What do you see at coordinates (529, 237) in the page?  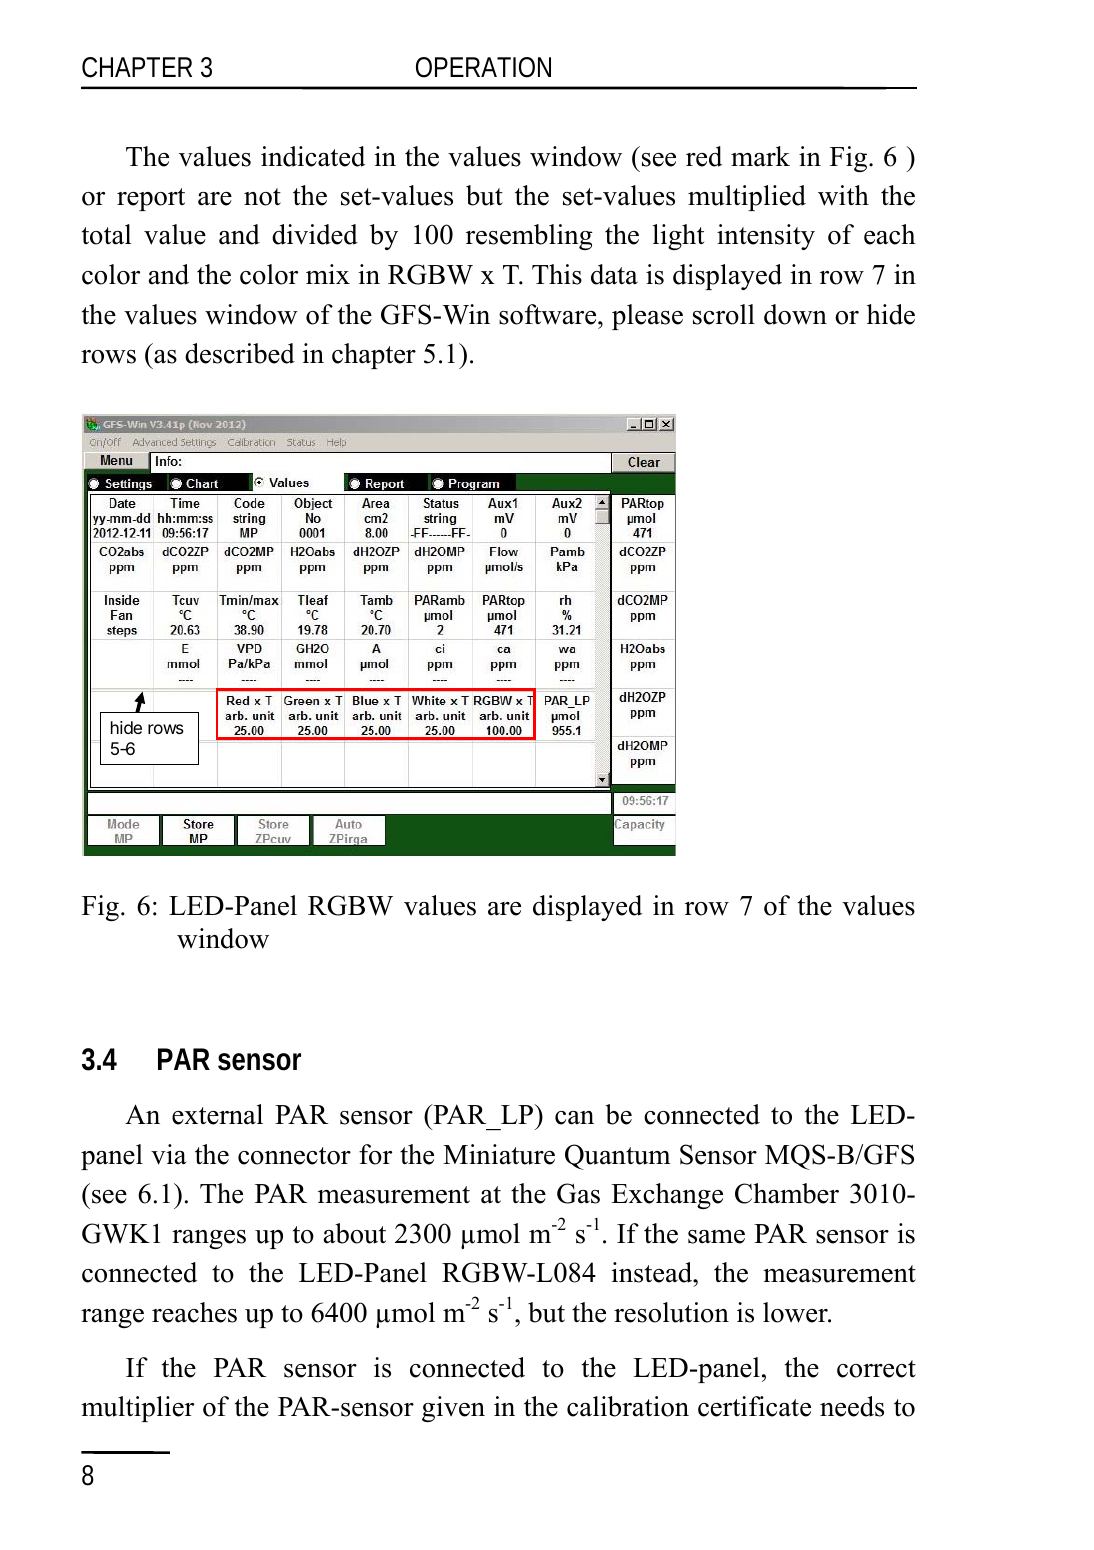 I see `resembling` at bounding box center [529, 237].
